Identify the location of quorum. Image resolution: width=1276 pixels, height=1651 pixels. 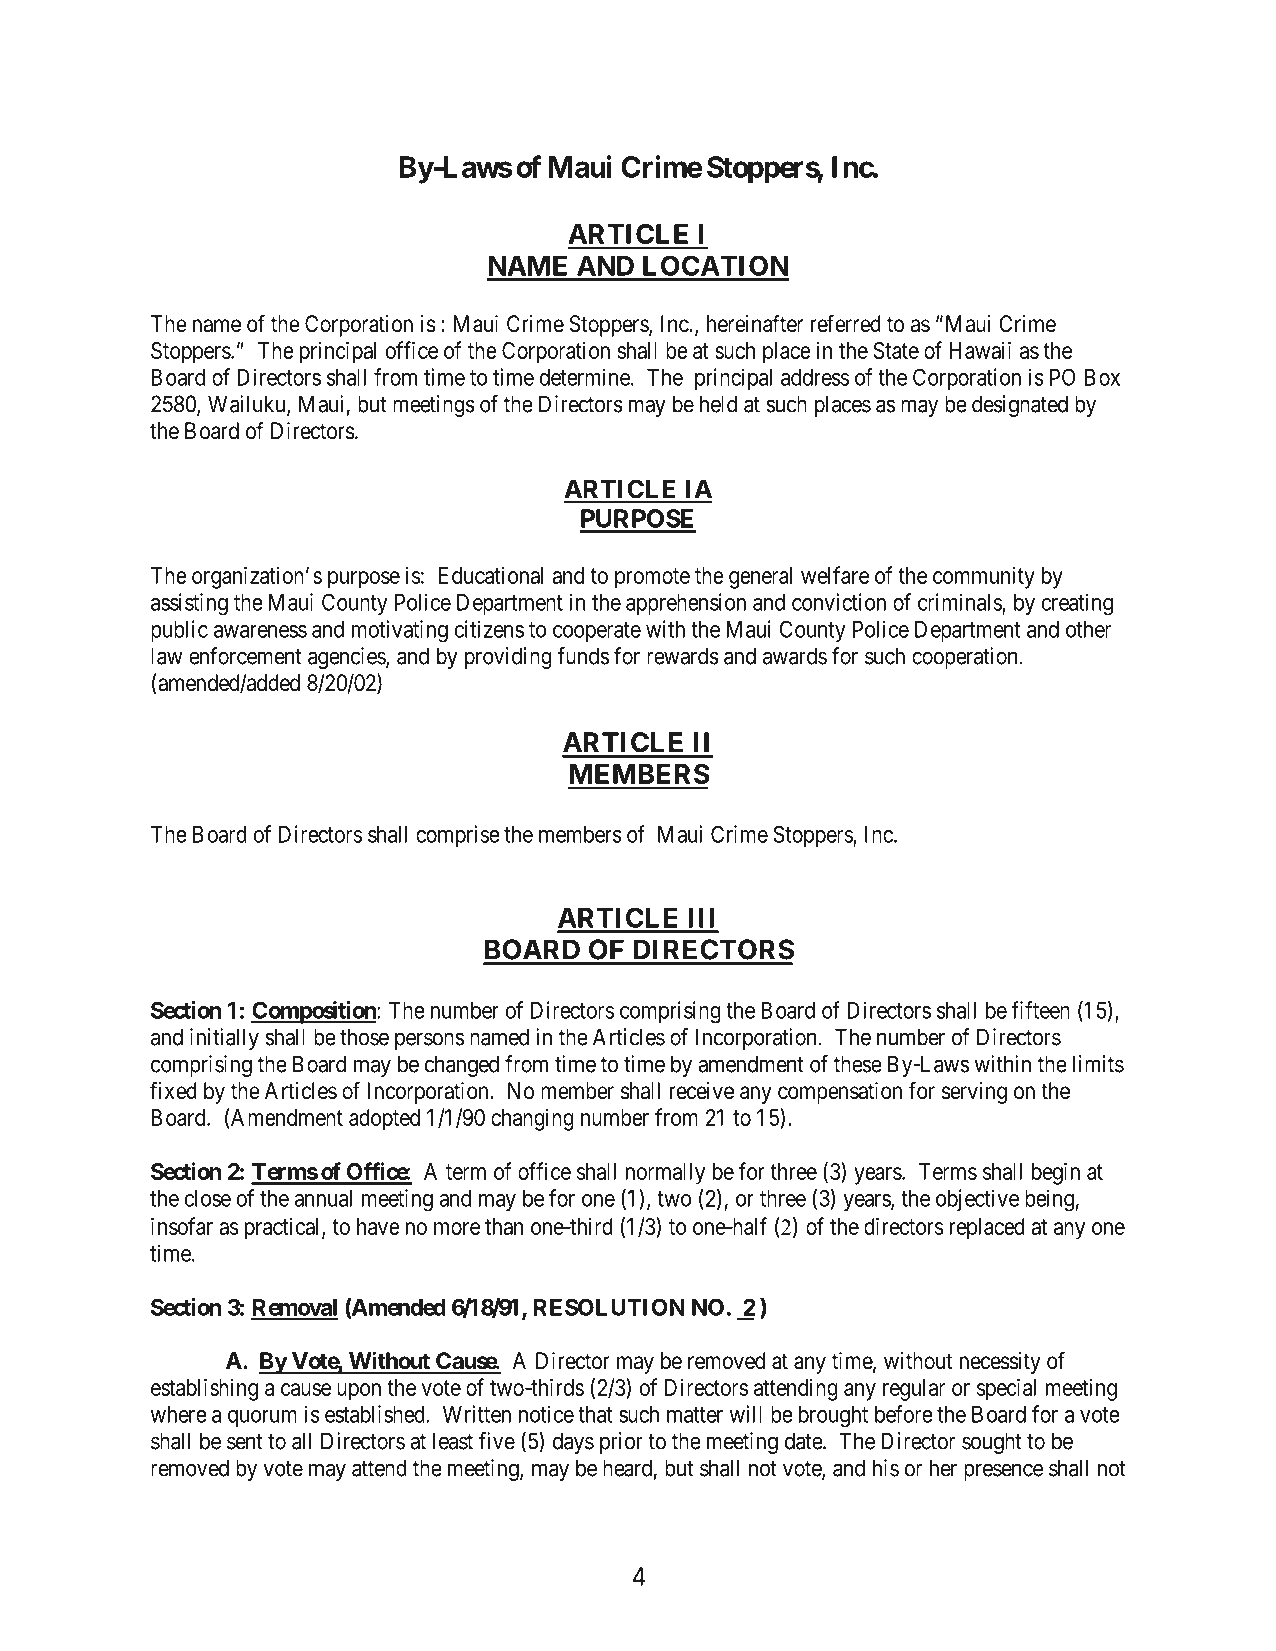
(262, 1418).
